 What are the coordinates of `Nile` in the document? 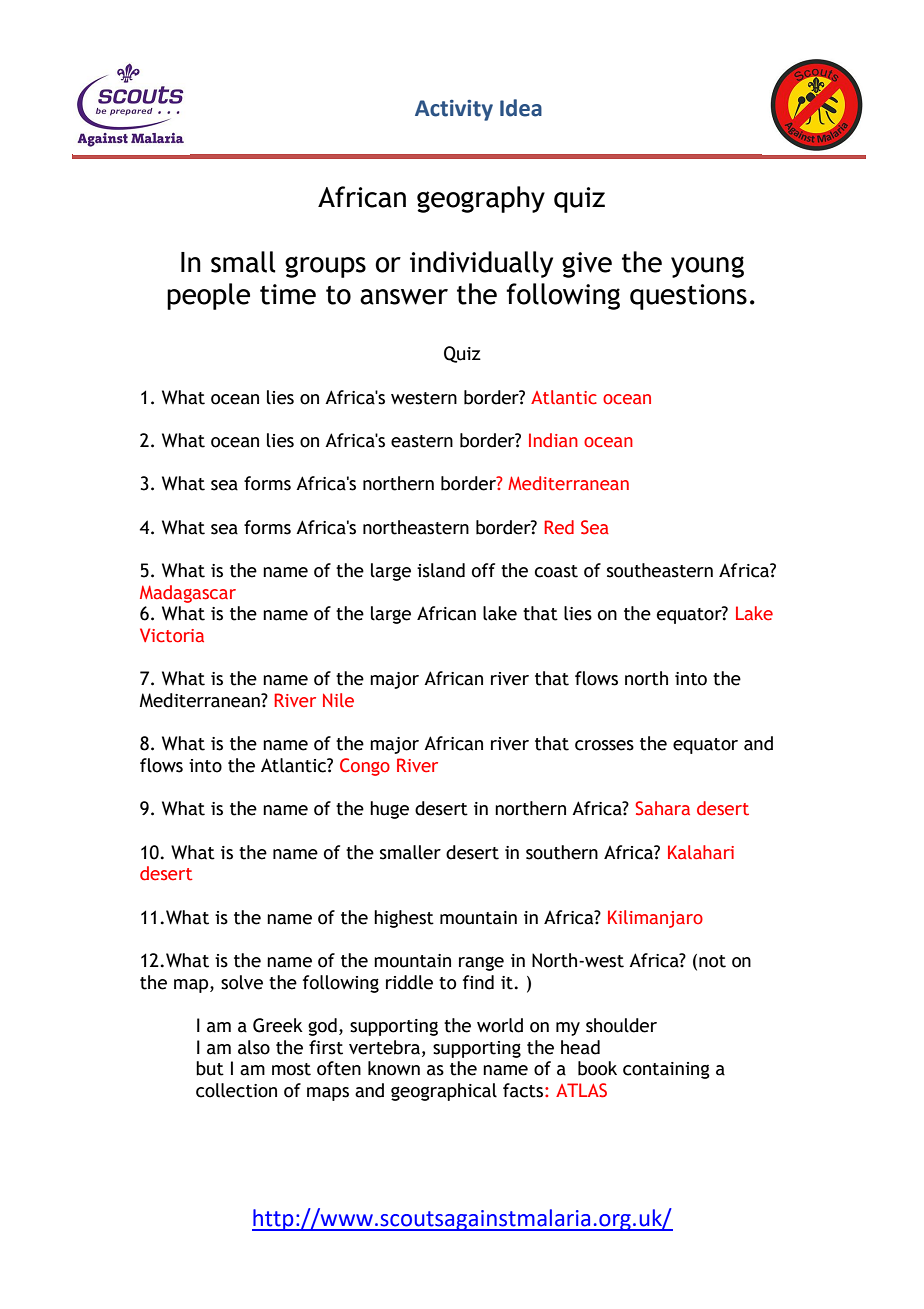 It's located at (338, 700).
